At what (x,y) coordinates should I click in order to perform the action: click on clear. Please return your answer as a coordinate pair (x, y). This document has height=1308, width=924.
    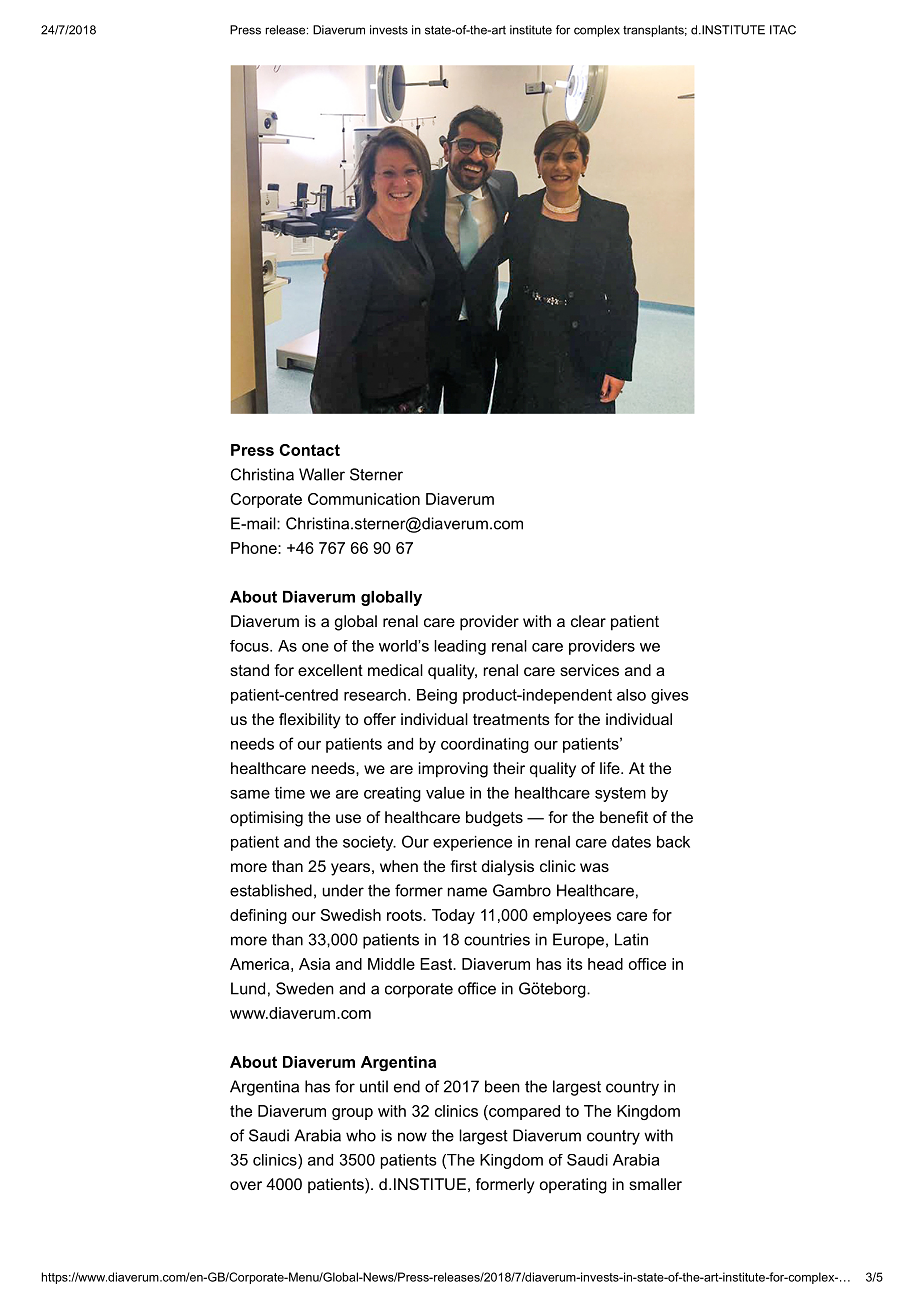
    Looking at the image, I should click on (588, 621).
